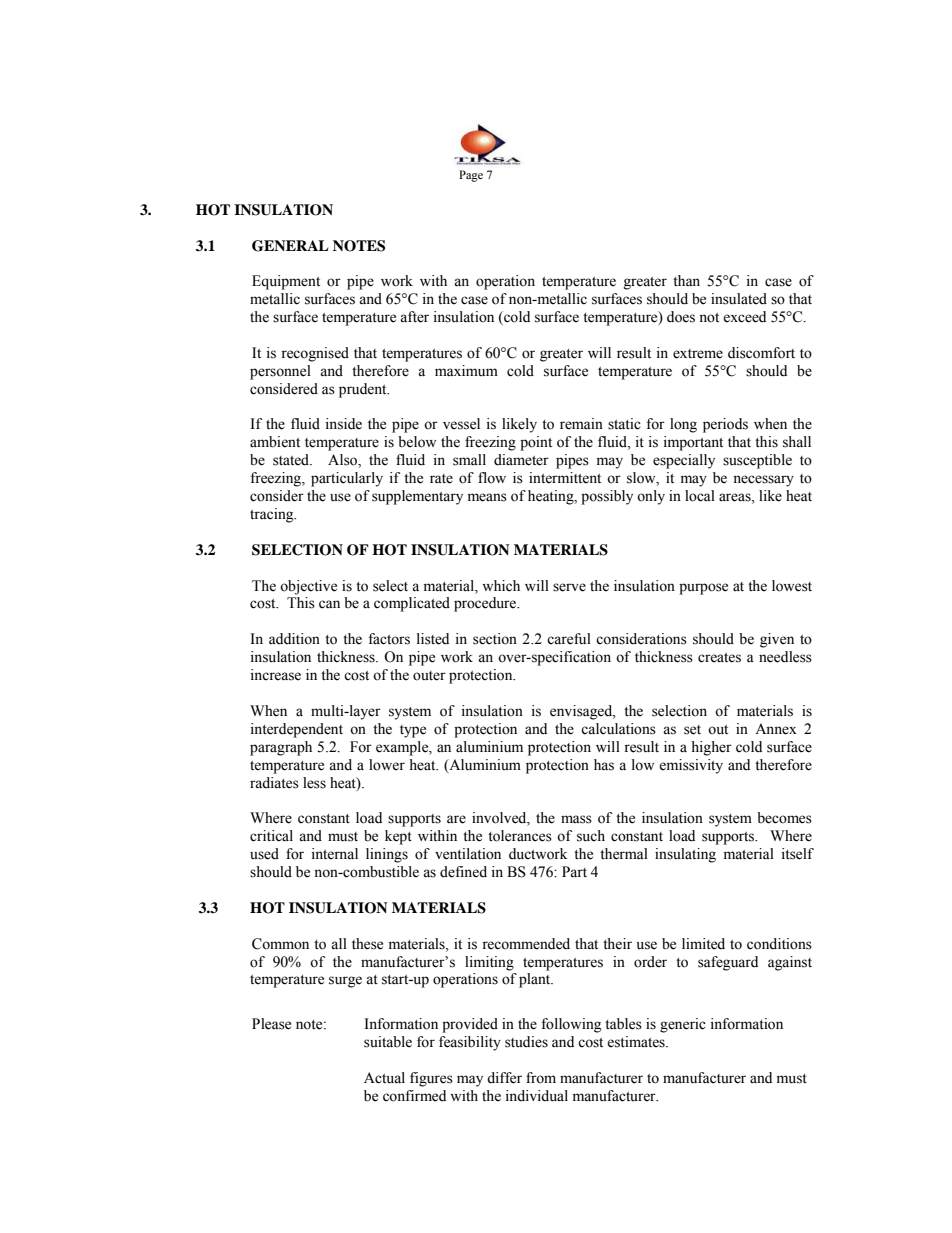  What do you see at coordinates (541, 1078) in the image?
I see `from` at bounding box center [541, 1078].
